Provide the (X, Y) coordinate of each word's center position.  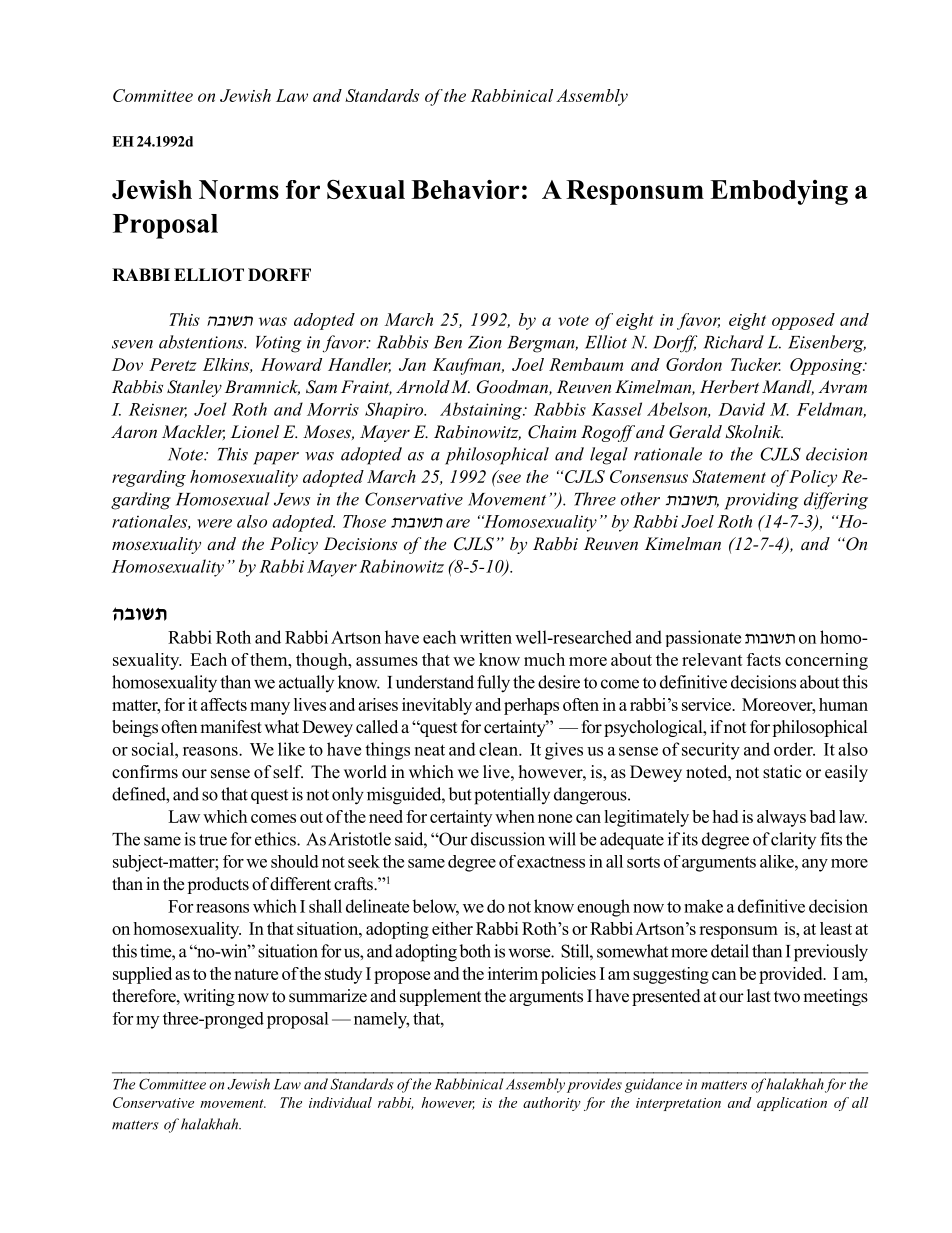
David (741, 409)
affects (224, 704)
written (486, 637)
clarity (793, 840)
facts (764, 659)
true (213, 840)
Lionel (254, 431)
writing (209, 997)
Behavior (465, 189)
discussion (508, 839)
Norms (239, 189)
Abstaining (482, 411)
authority (552, 1104)
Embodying (779, 192)
